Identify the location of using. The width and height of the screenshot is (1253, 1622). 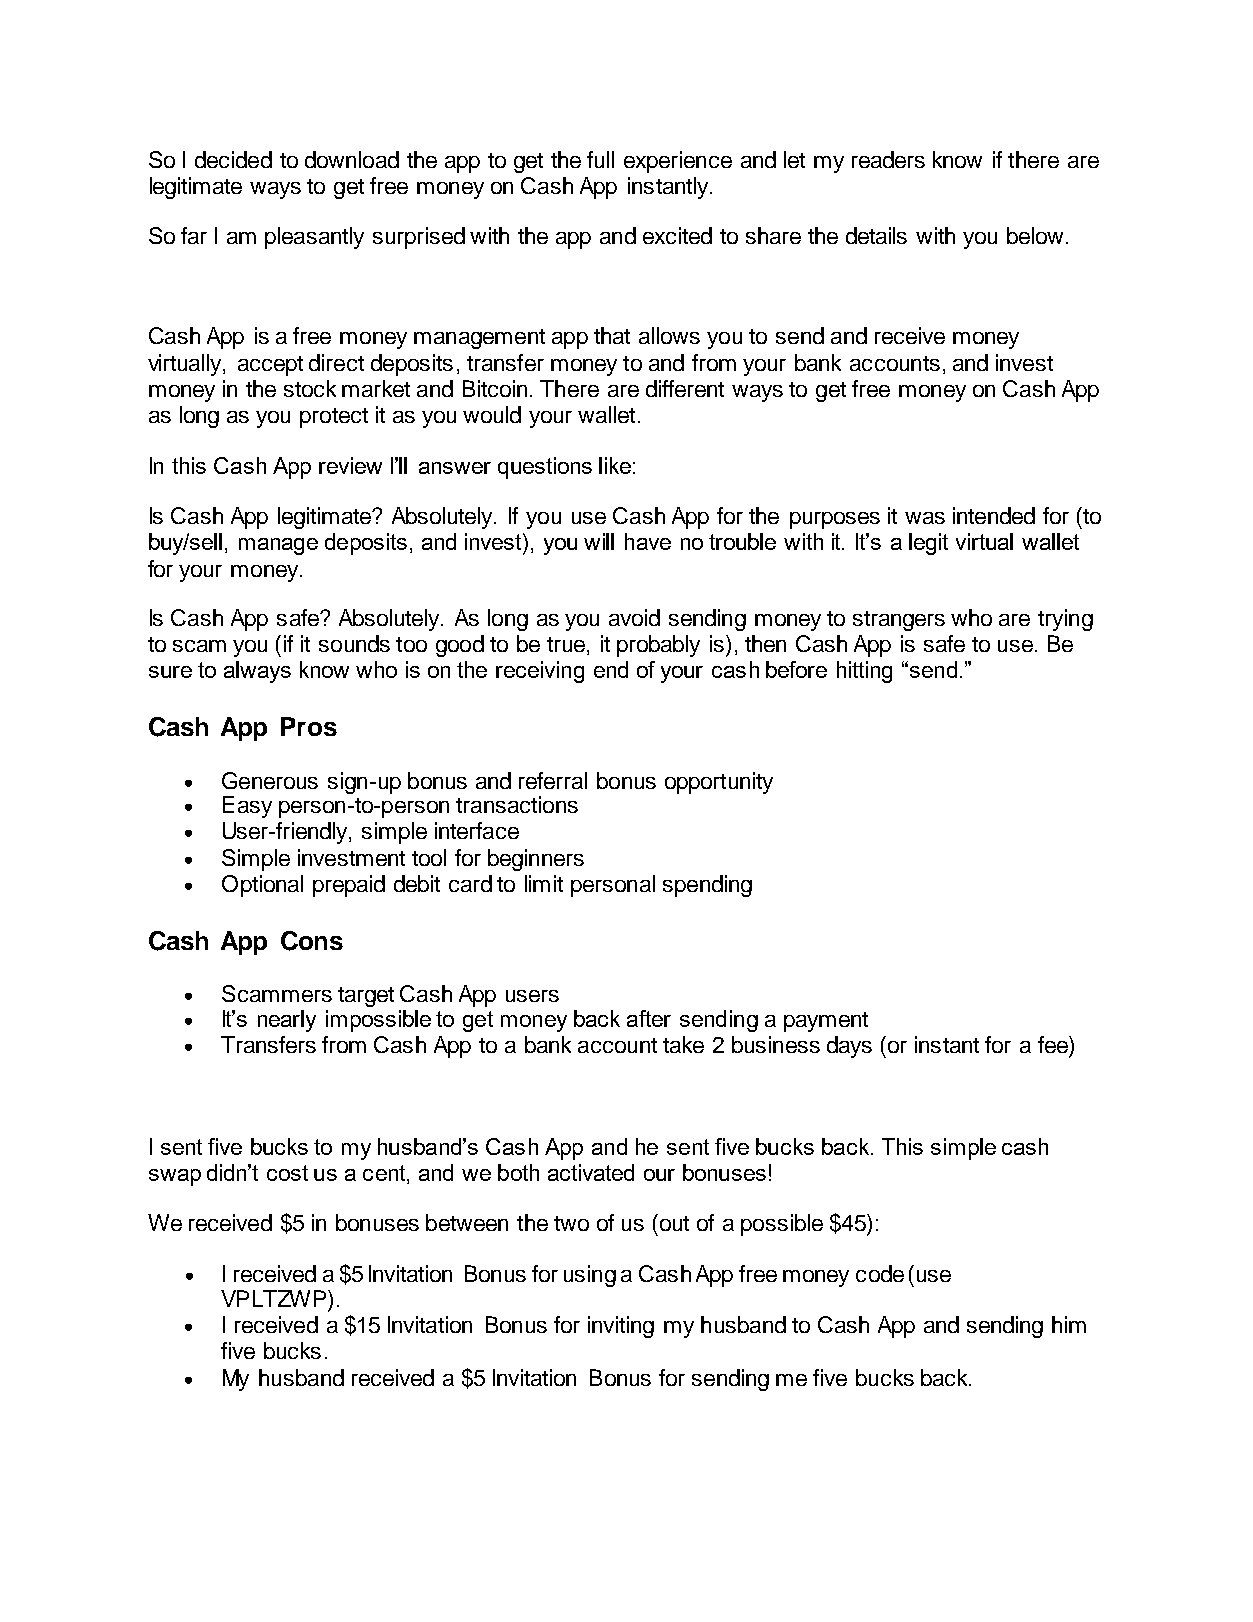
(590, 1276).
